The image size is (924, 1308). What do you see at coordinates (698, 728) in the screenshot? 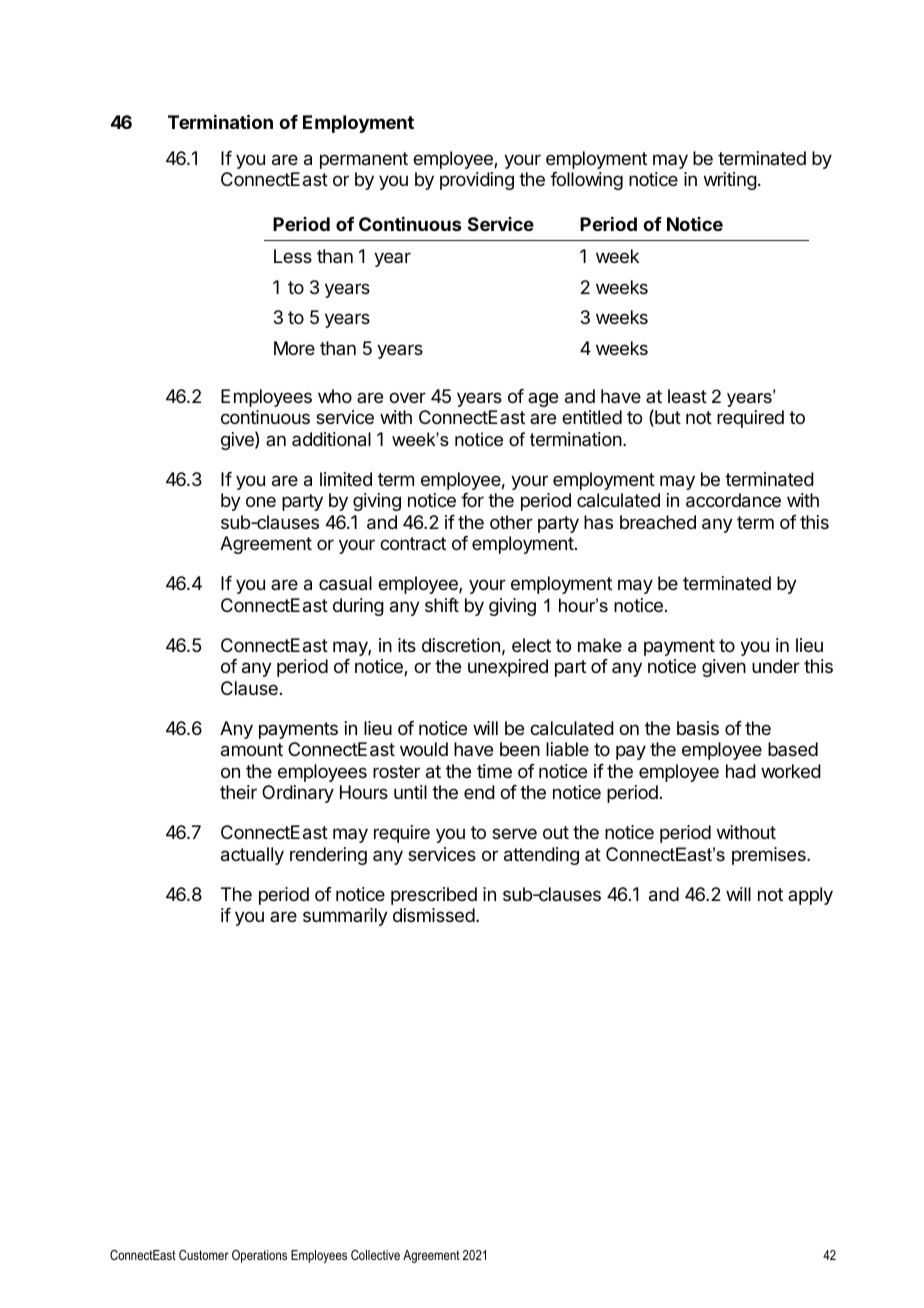
I see `basis` at bounding box center [698, 728].
